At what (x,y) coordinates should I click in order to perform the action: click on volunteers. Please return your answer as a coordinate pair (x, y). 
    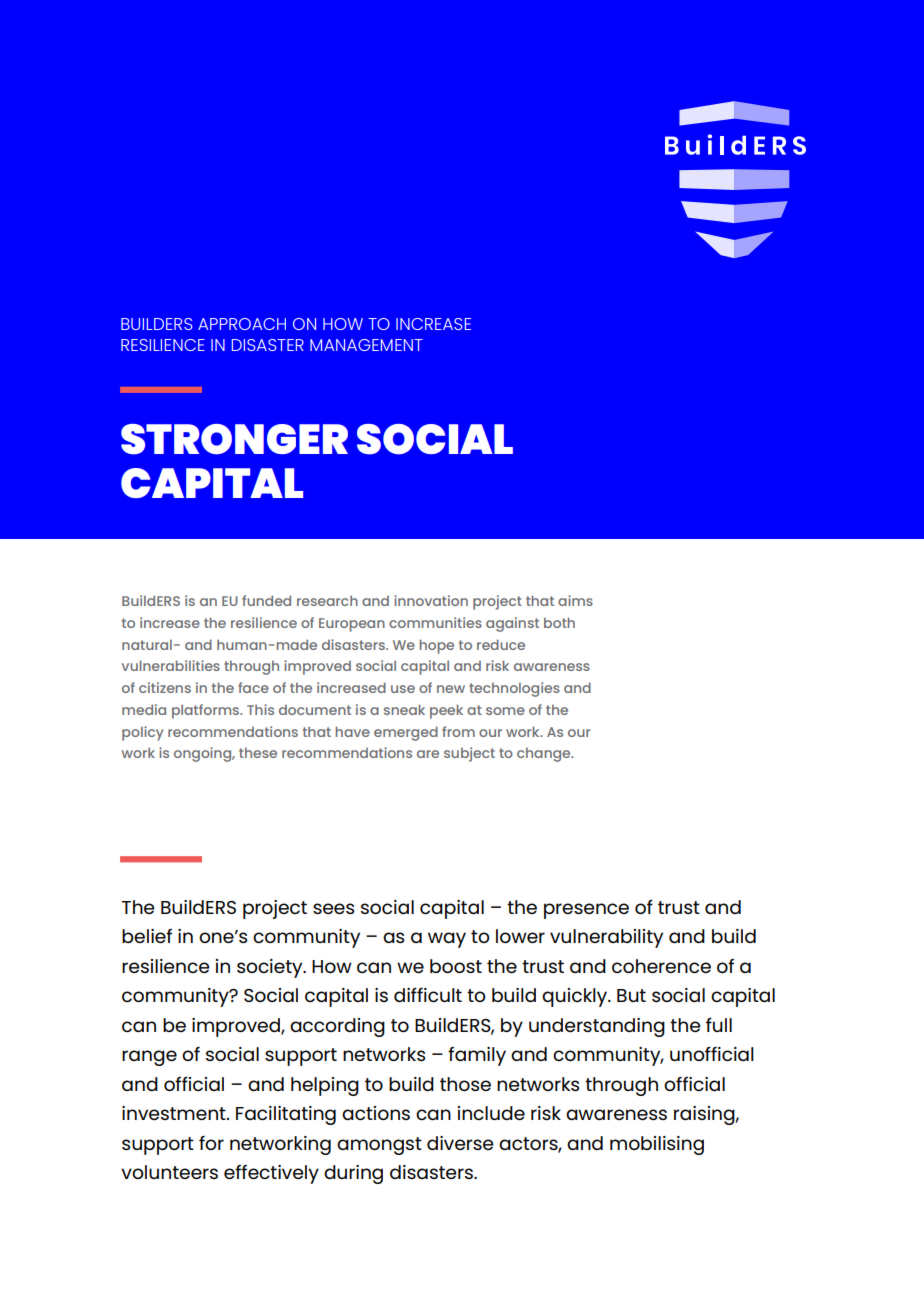
    Looking at the image, I should click on (169, 1172).
